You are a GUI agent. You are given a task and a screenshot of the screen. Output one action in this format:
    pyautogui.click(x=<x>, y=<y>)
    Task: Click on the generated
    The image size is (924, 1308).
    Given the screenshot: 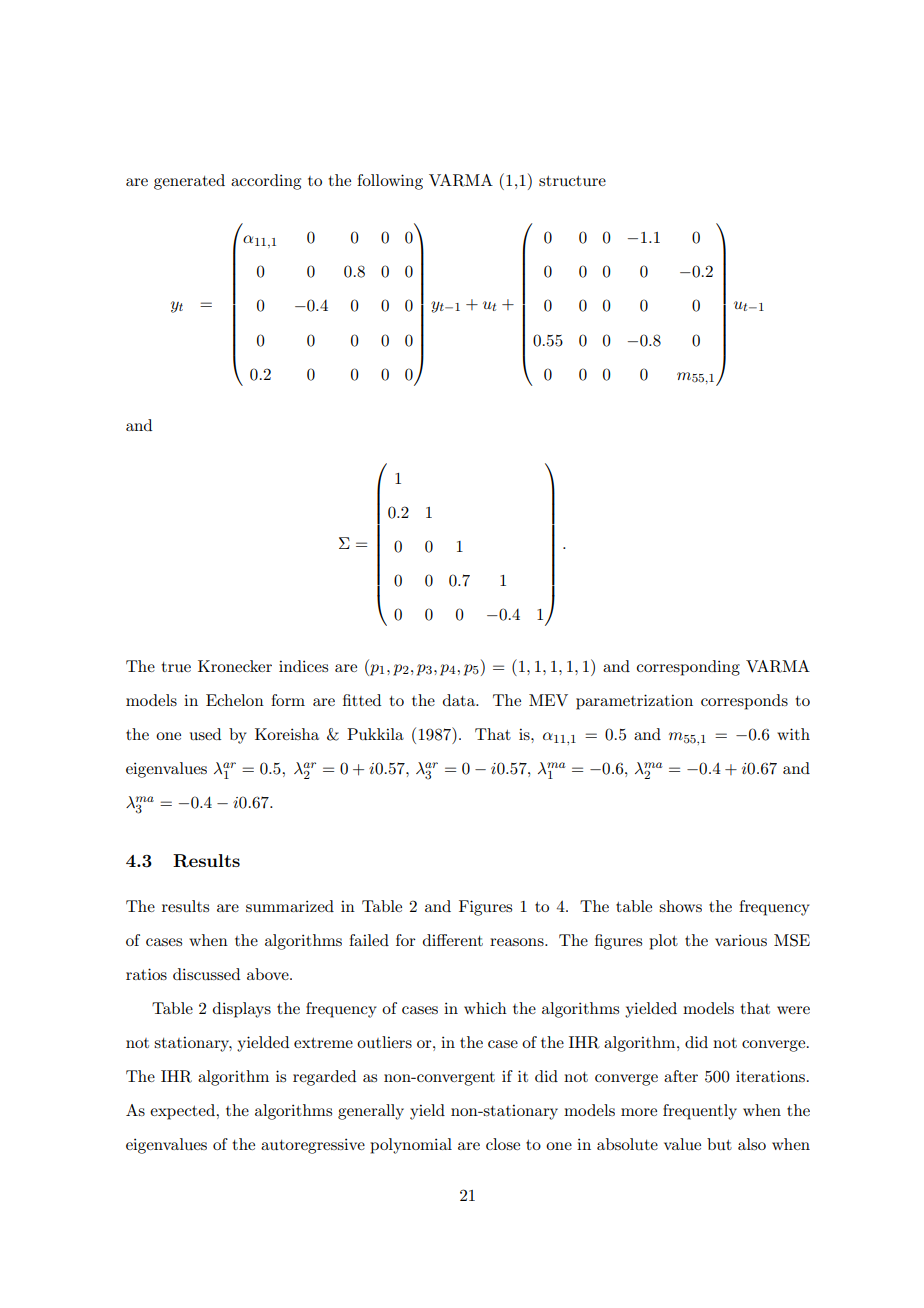 What is the action you would take?
    pyautogui.click(x=189, y=182)
